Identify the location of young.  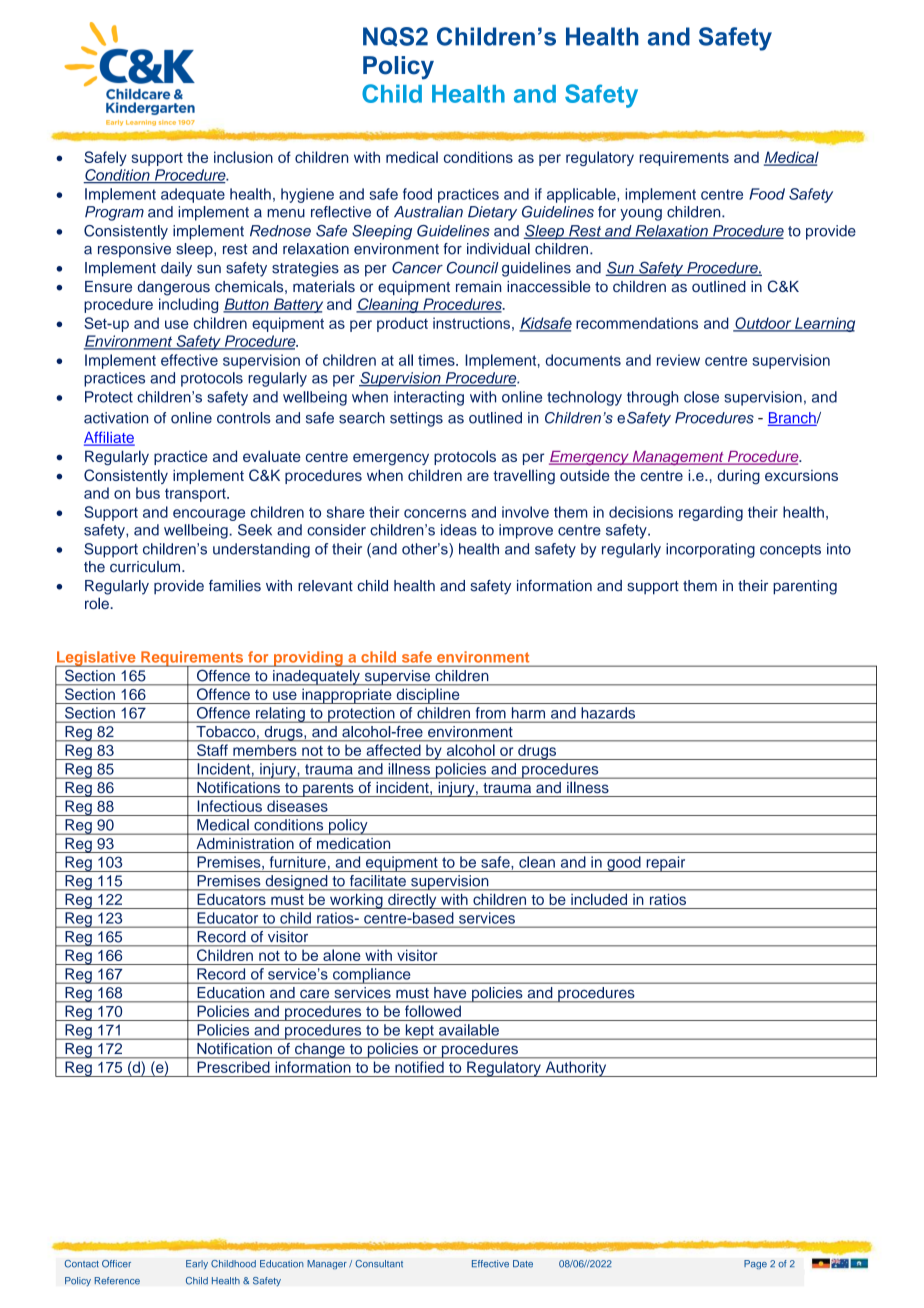
(641, 215).
